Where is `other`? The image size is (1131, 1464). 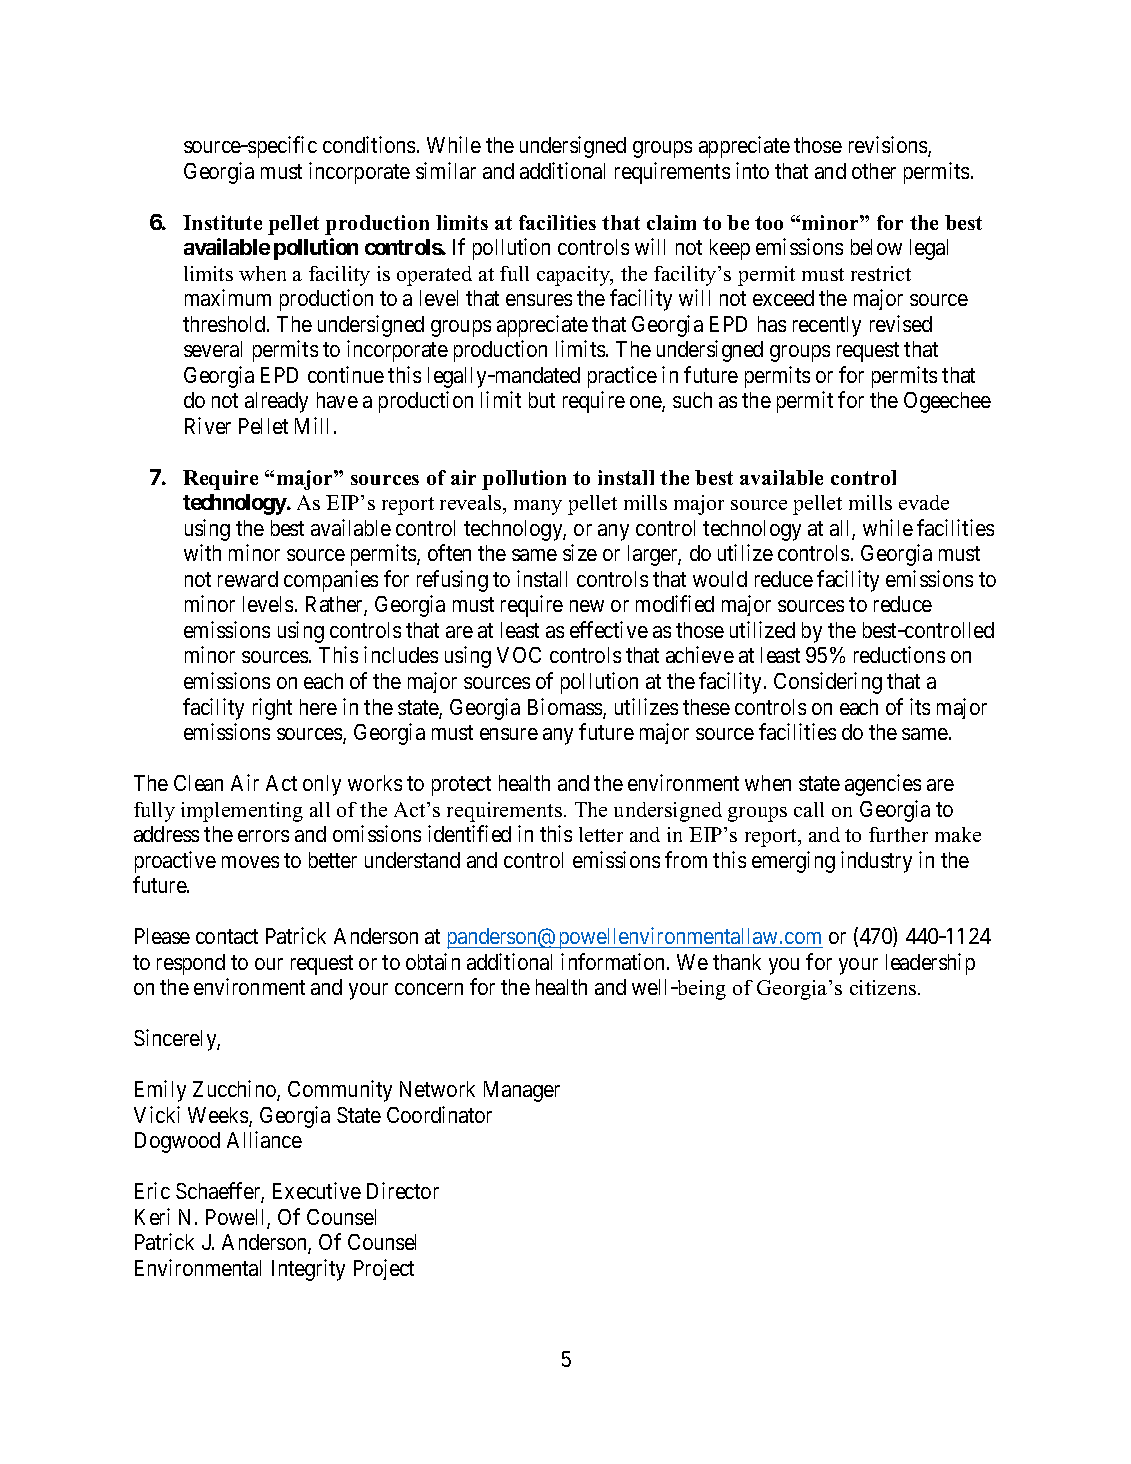
other is located at coordinates (874, 171).
